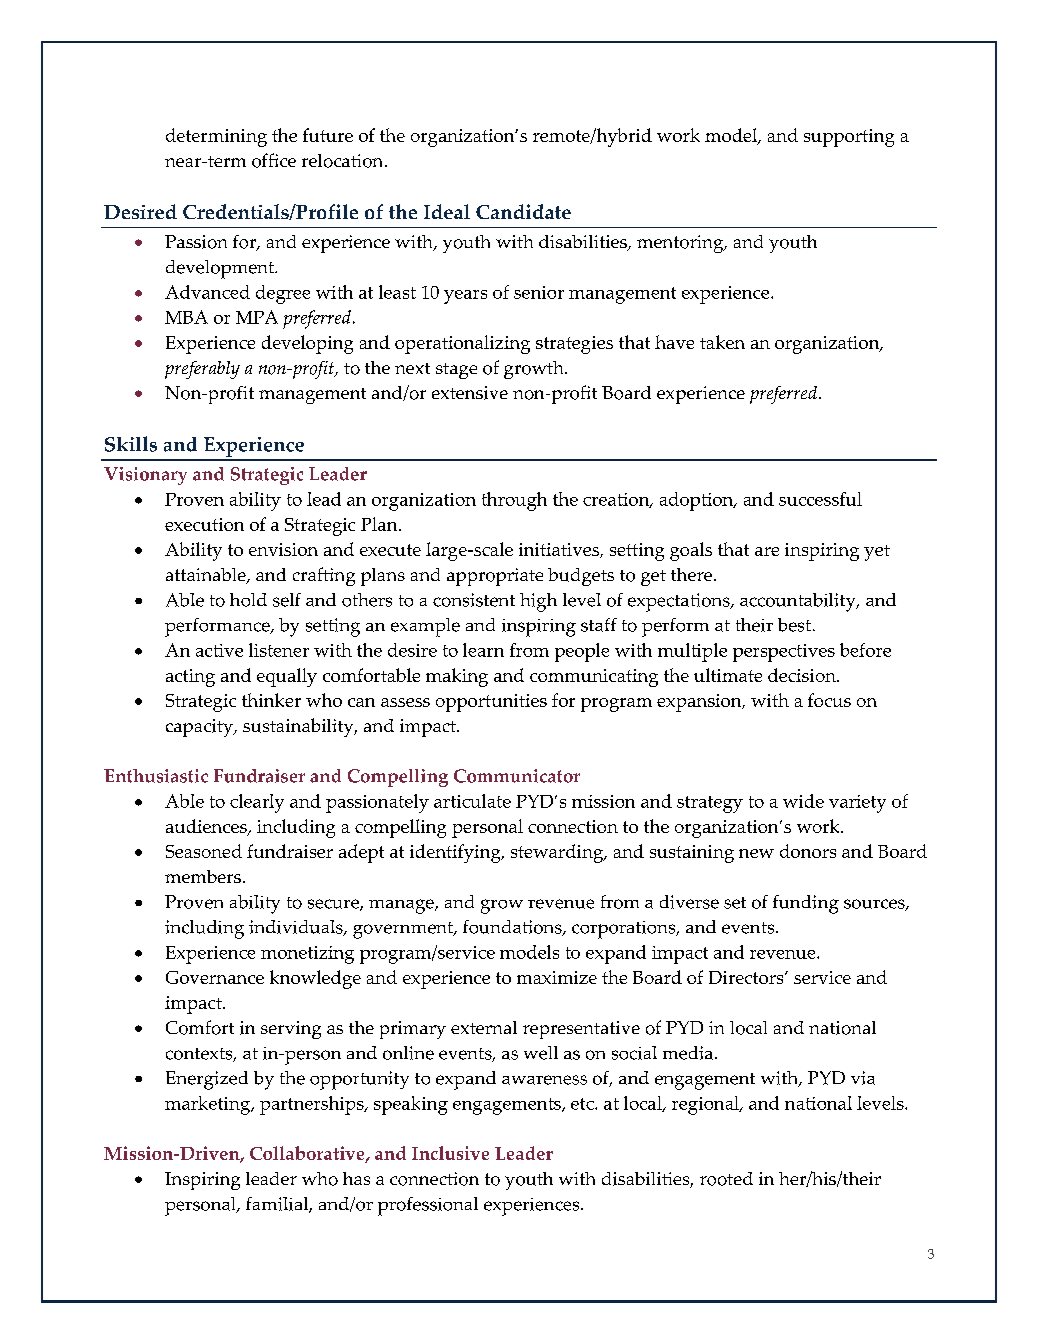  What do you see at coordinates (204, 524) in the image?
I see `execution` at bounding box center [204, 524].
